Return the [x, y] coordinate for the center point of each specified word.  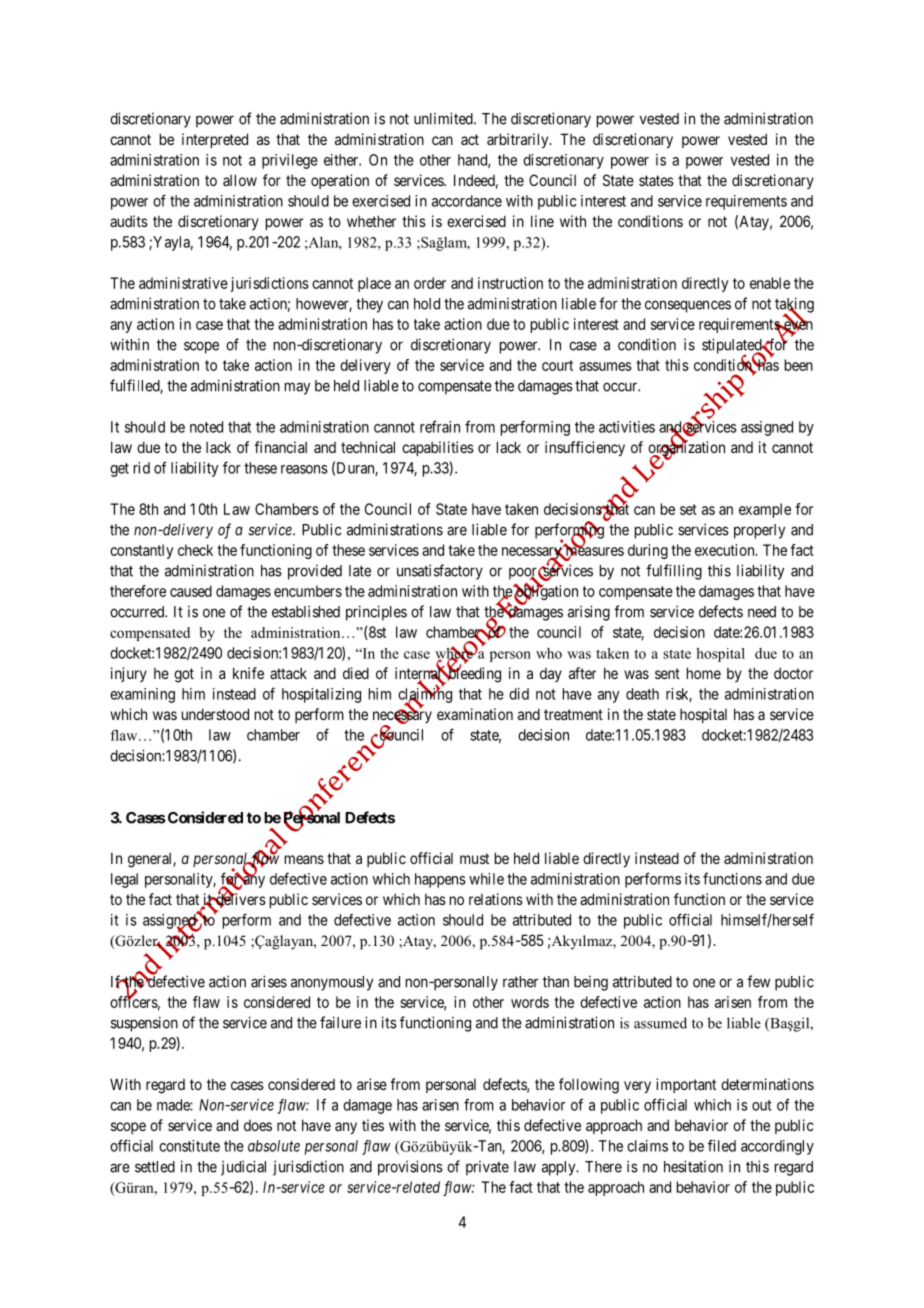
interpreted [215, 140]
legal [124, 880]
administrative [183, 283]
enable [770, 283]
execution [726, 550]
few [758, 981]
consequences [688, 306]
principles [376, 613]
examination [475, 714]
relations [496, 899]
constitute [189, 1146]
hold [427, 304]
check [195, 550]
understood [215, 714]
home [704, 673]
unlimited [444, 118]
